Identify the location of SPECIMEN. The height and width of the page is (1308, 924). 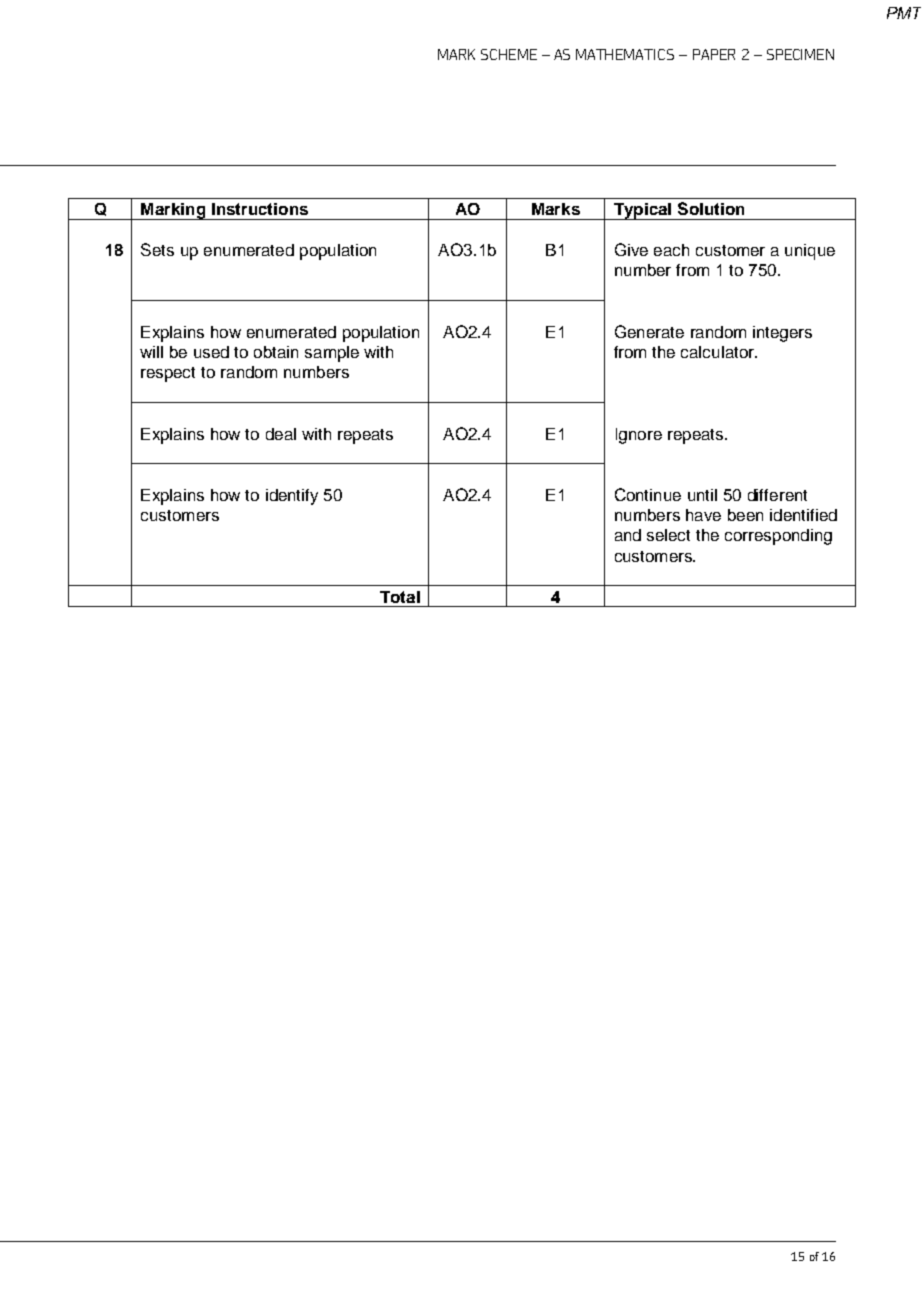
(800, 54).
